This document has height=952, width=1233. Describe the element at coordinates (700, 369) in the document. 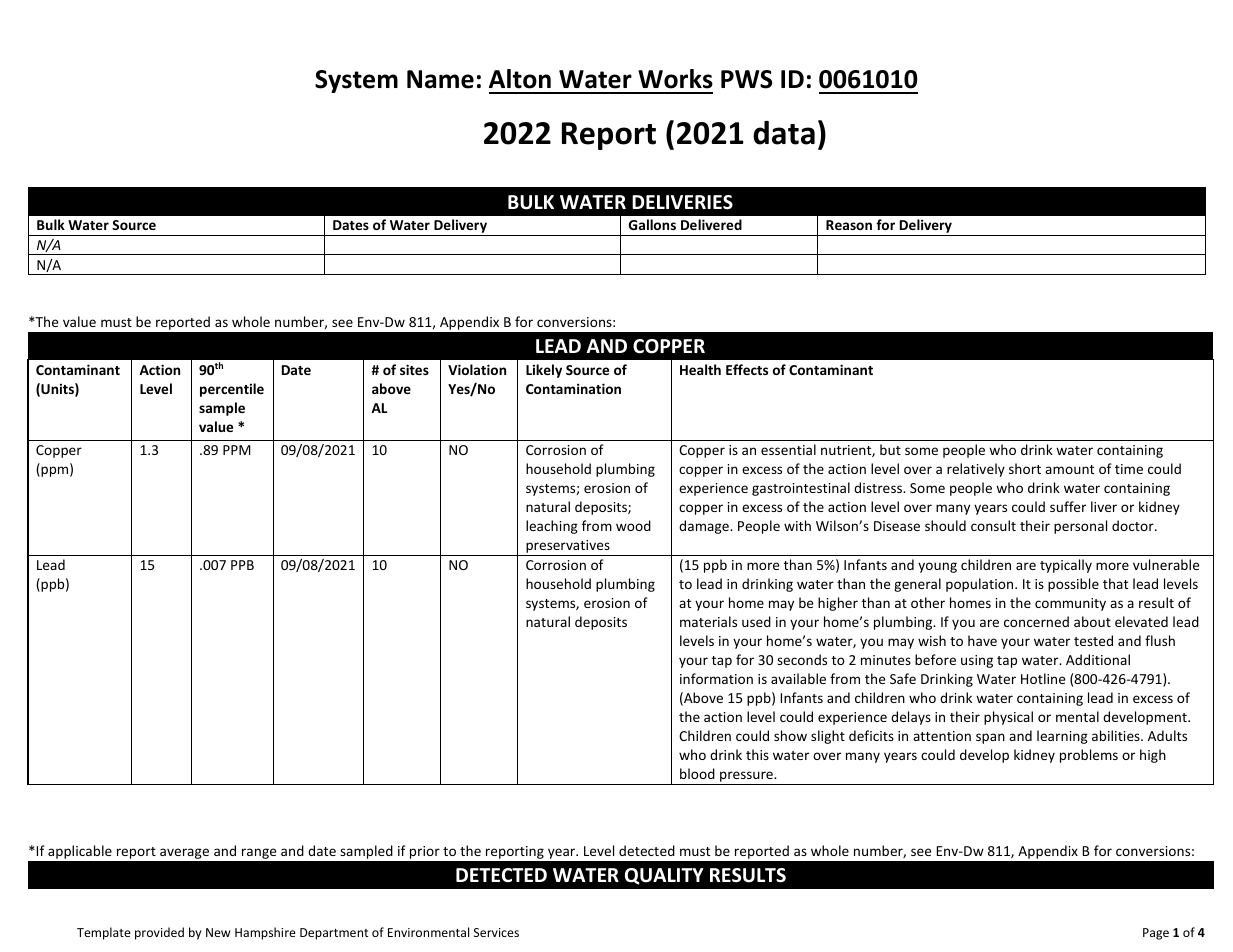

I see `Health` at that location.
